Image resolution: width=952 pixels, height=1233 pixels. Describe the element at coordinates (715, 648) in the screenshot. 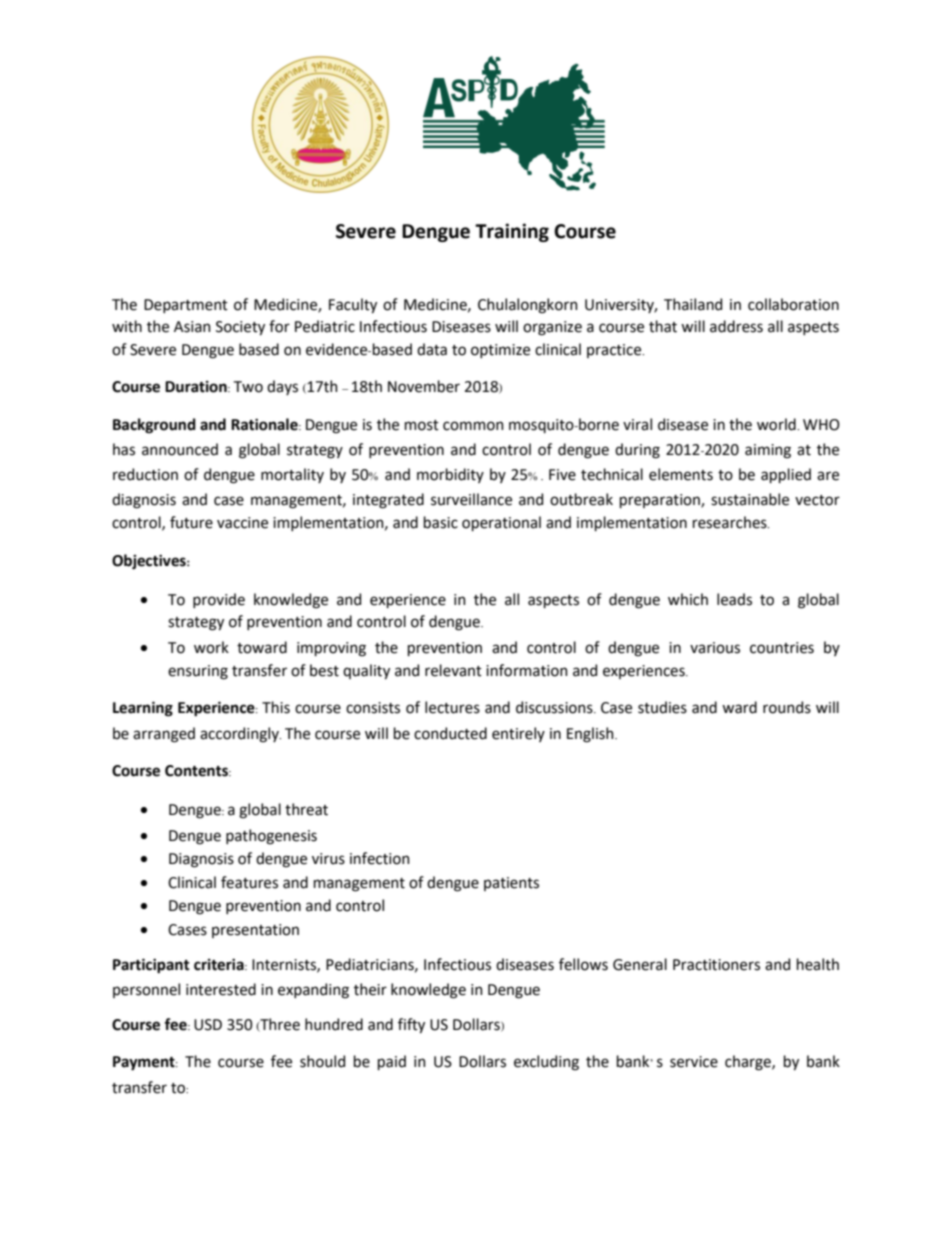

I see `various` at that location.
